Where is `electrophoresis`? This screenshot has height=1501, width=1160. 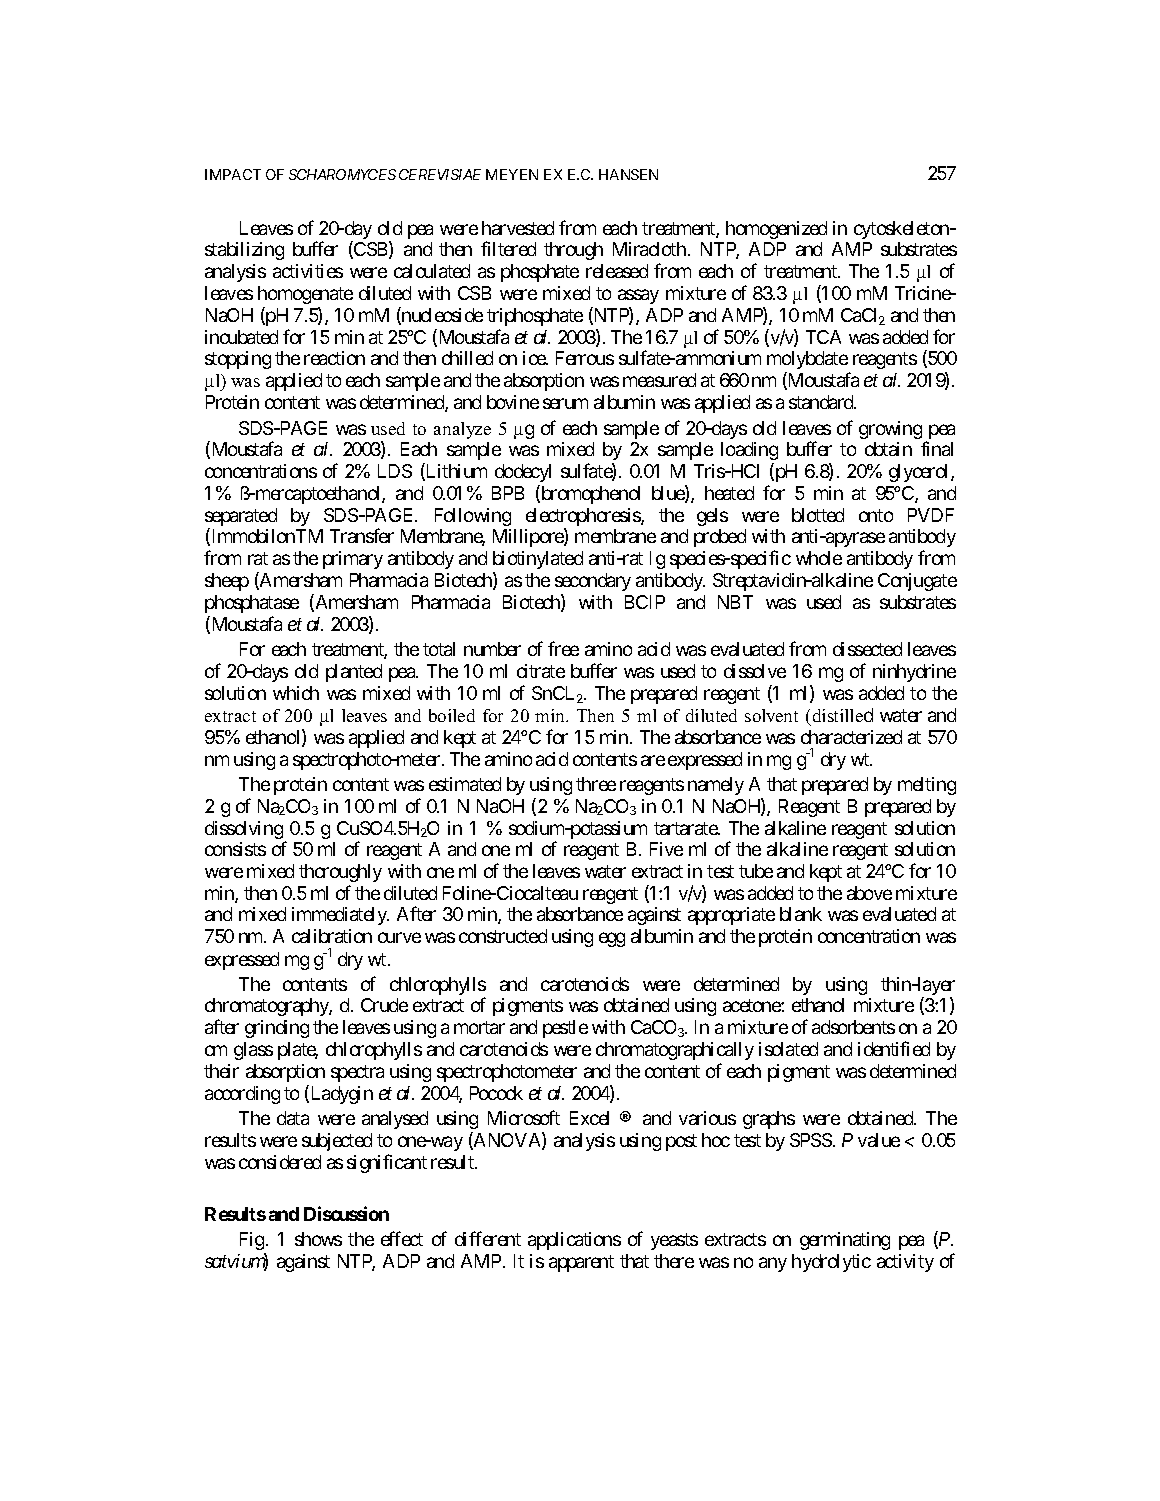 electrophoresis is located at coordinates (584, 518).
